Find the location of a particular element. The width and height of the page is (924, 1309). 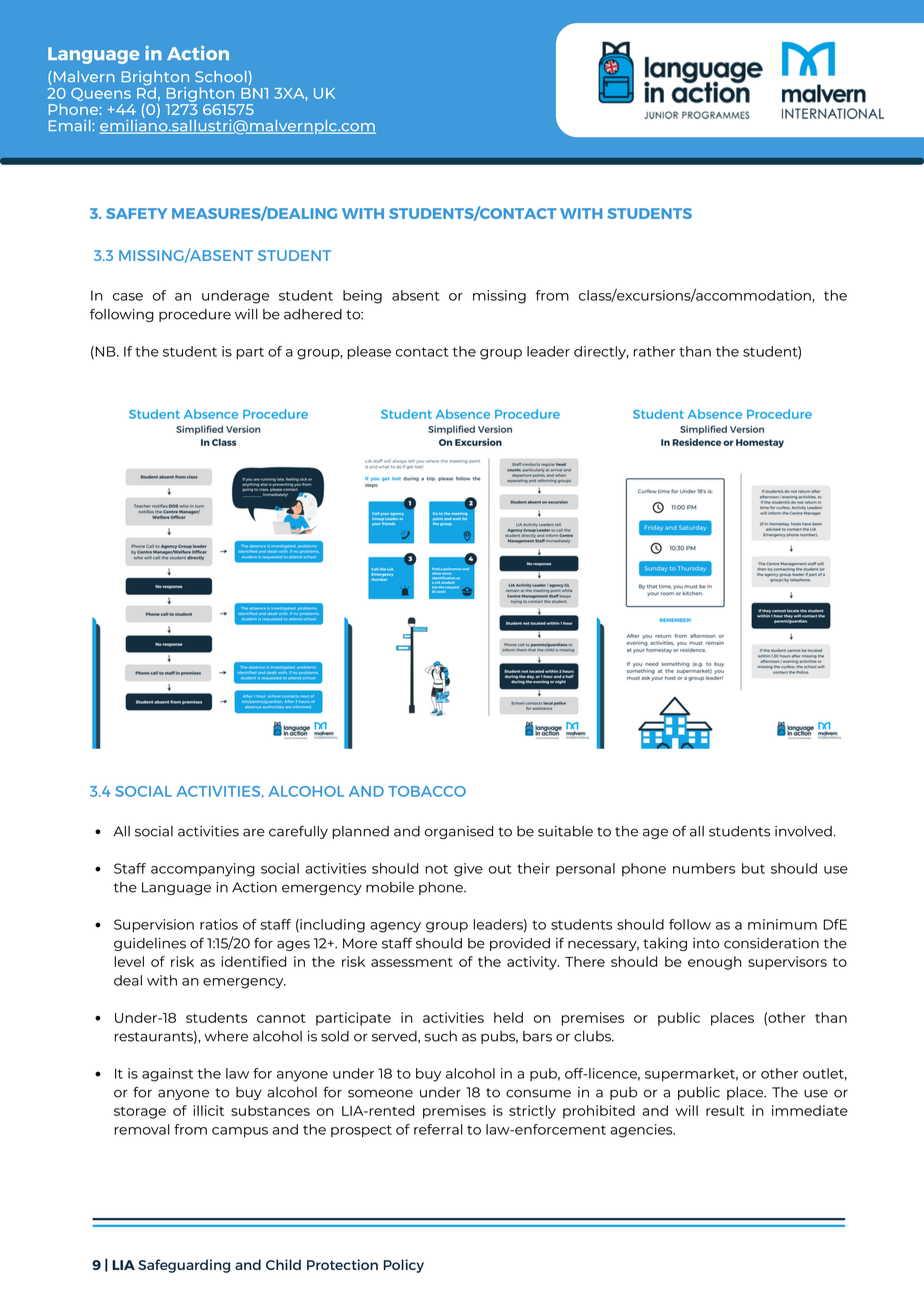

please is located at coordinates (369, 352).
